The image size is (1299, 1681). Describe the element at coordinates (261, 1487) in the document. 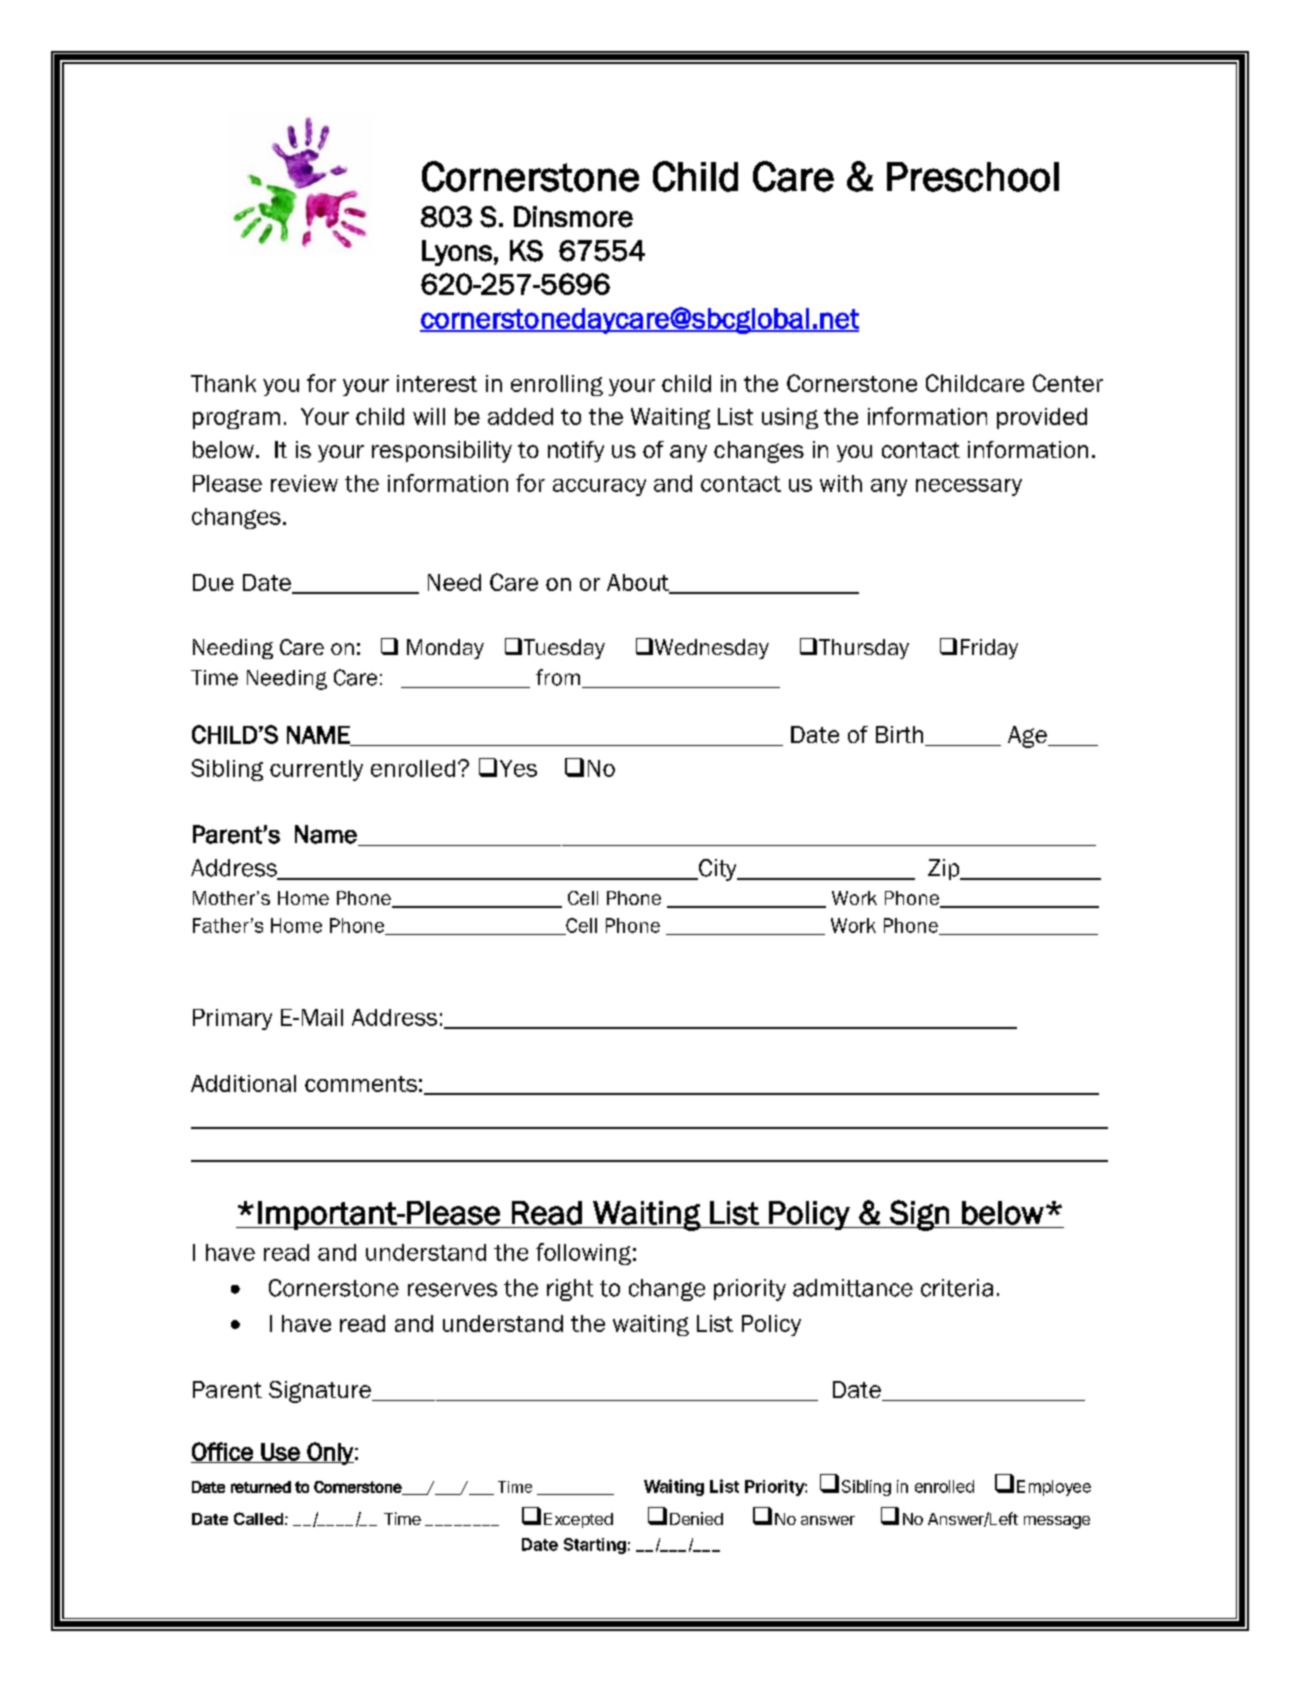

I see `returned` at that location.
